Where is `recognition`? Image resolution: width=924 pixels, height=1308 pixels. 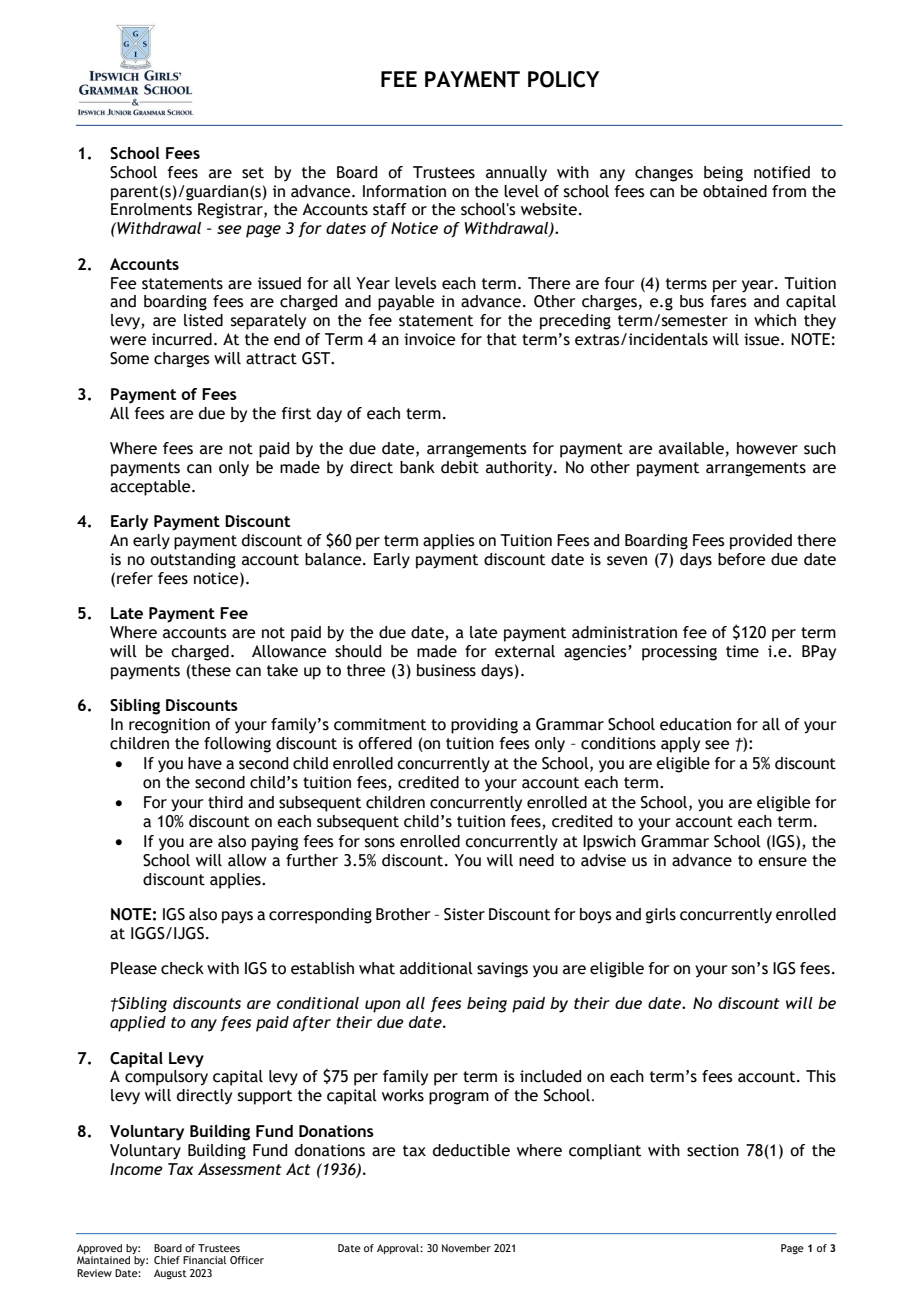
recognition is located at coordinates (169, 726).
